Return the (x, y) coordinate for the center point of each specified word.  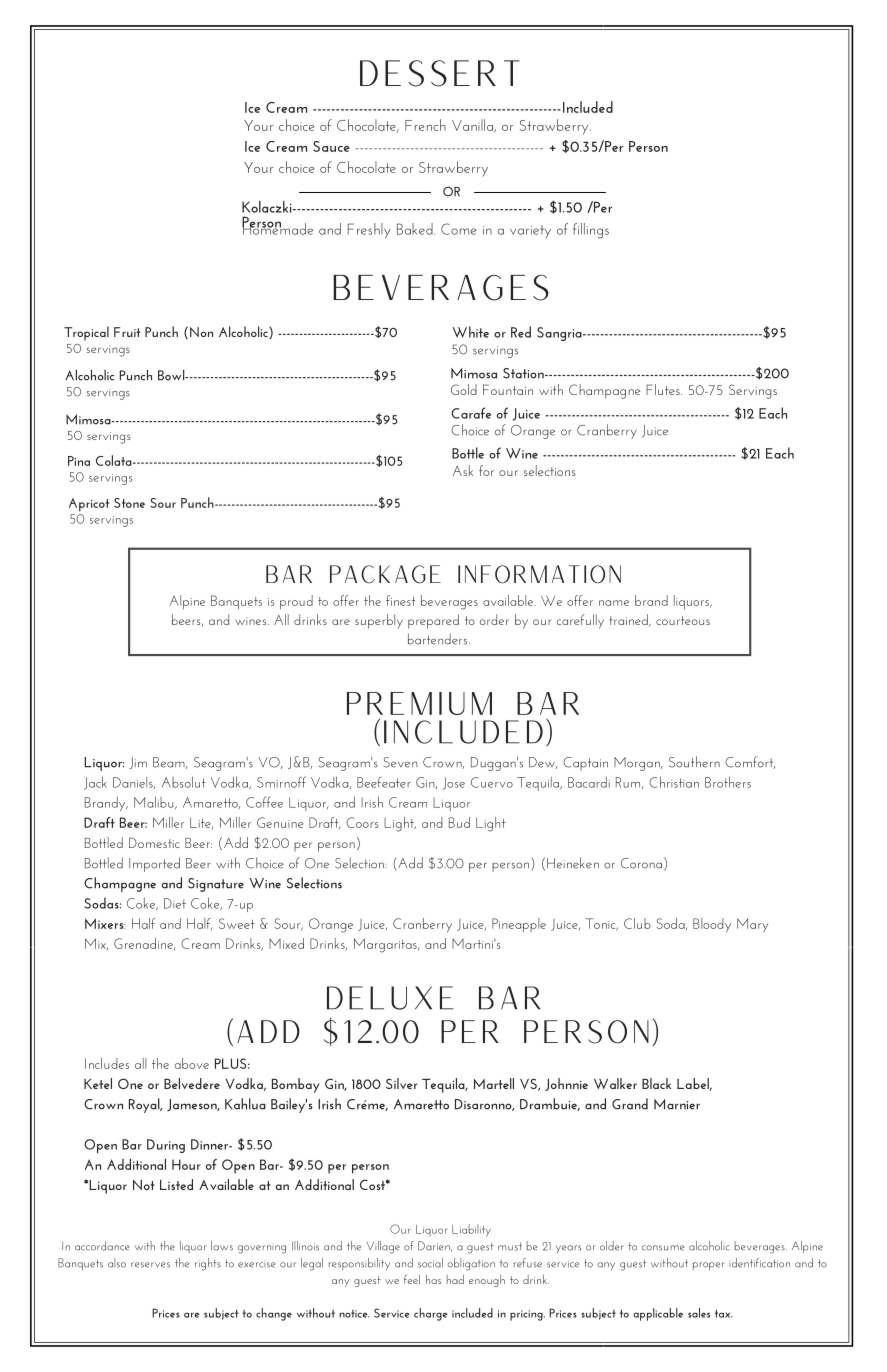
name (614, 603)
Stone (129, 503)
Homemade (277, 227)
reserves (150, 1265)
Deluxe (390, 998)
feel (412, 1279)
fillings (591, 231)
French (425, 125)
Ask (463, 470)
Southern (694, 762)
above (192, 1063)
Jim (138, 763)
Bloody (712, 925)
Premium (419, 703)
